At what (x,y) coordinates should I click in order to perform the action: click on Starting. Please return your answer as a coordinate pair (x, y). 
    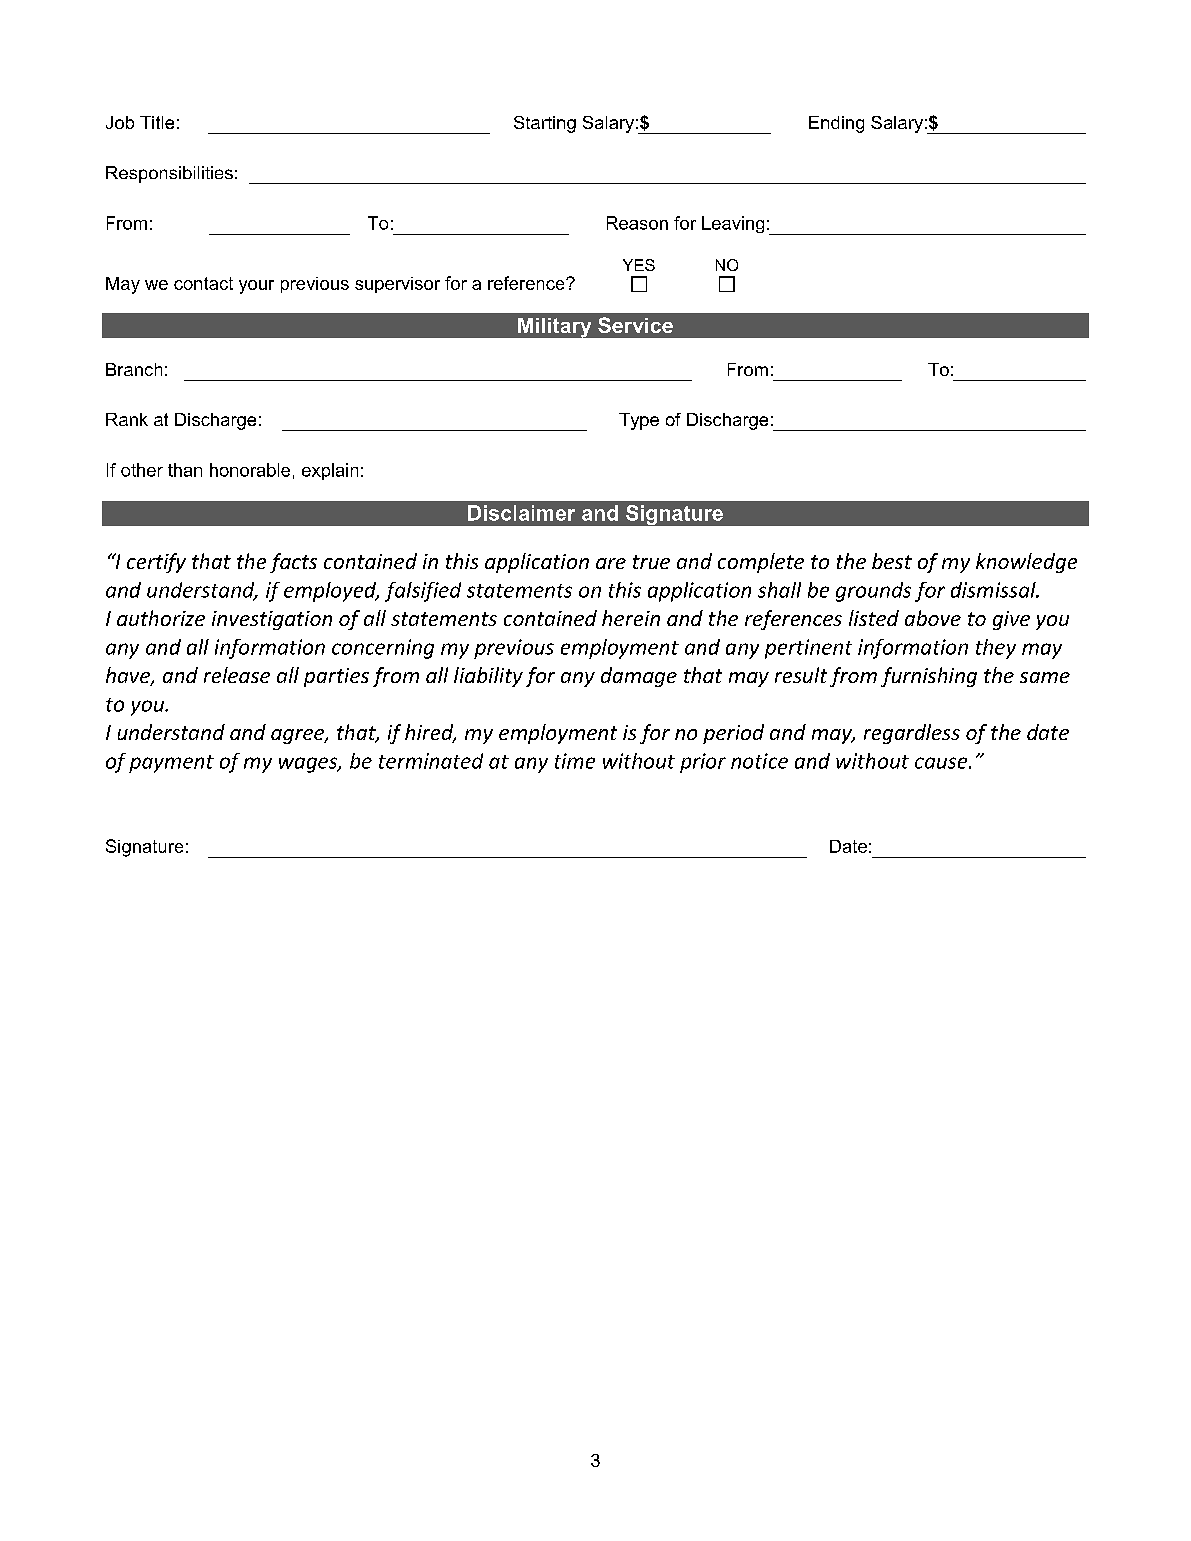
    Looking at the image, I should click on (545, 124).
